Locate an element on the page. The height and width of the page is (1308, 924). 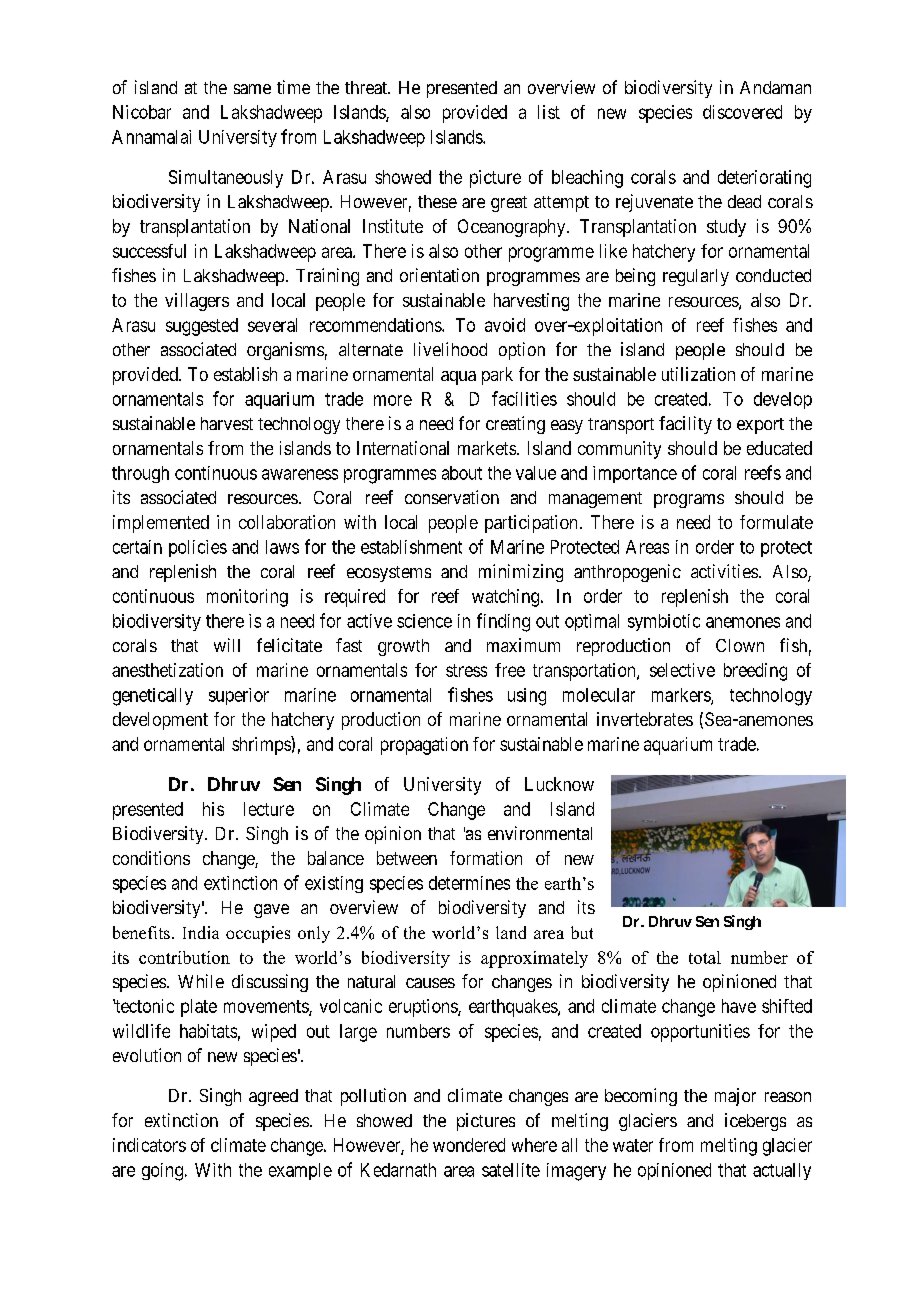
Andaman is located at coordinates (775, 87).
